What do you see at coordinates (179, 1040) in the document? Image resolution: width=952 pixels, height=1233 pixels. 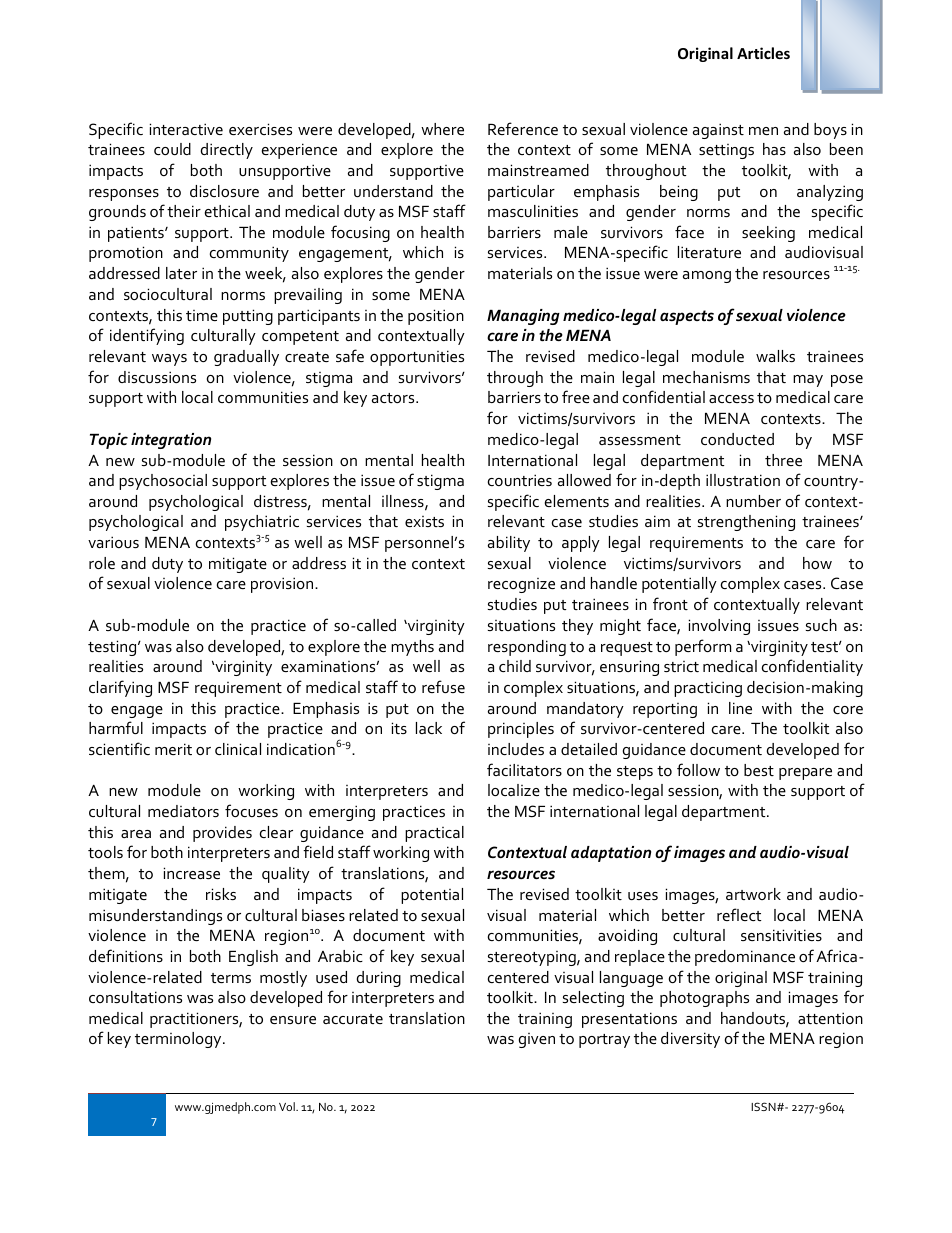 I see `terminology` at bounding box center [179, 1040].
